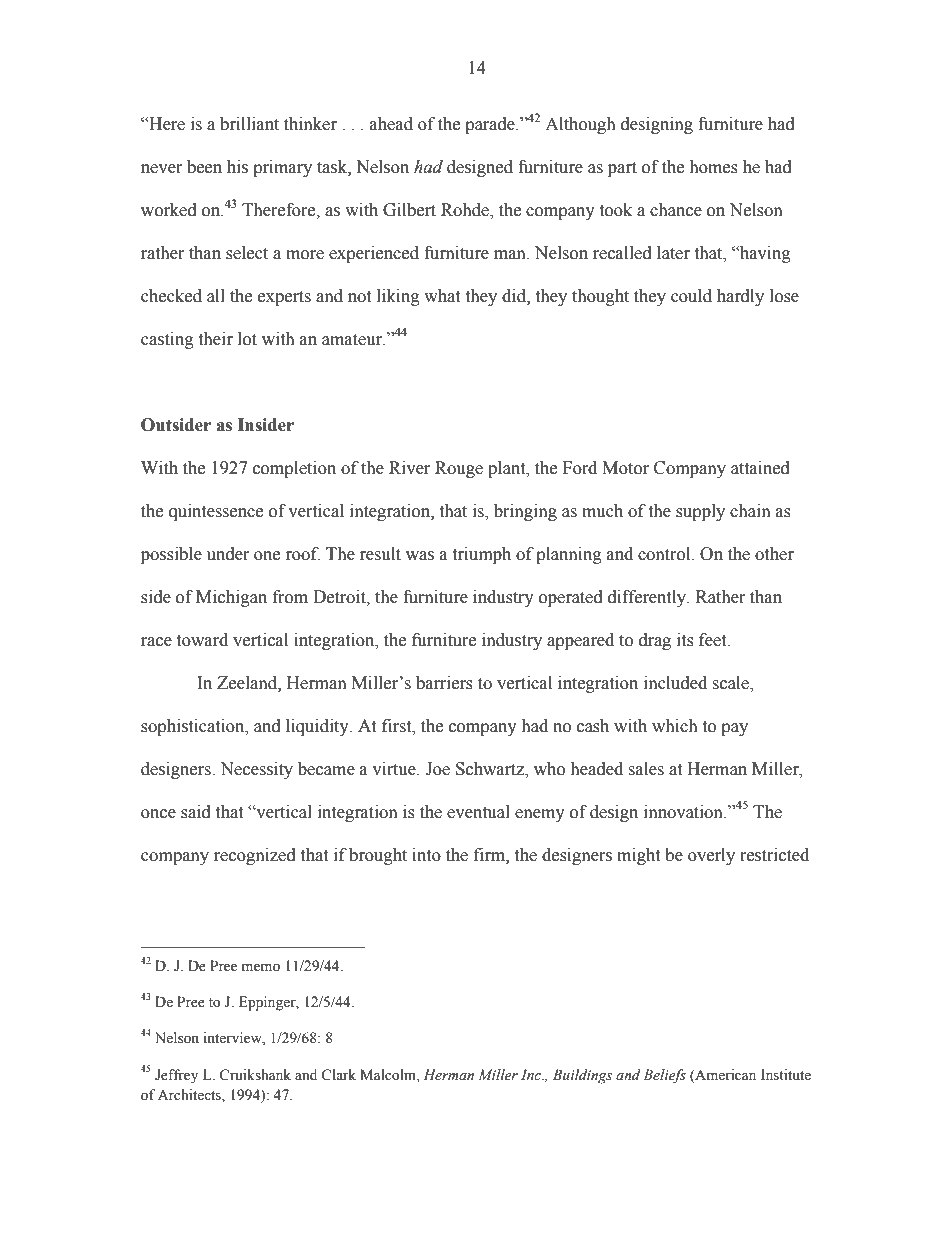 The width and height of the page is (952, 1233). I want to click on Rohde, so click(466, 211).
